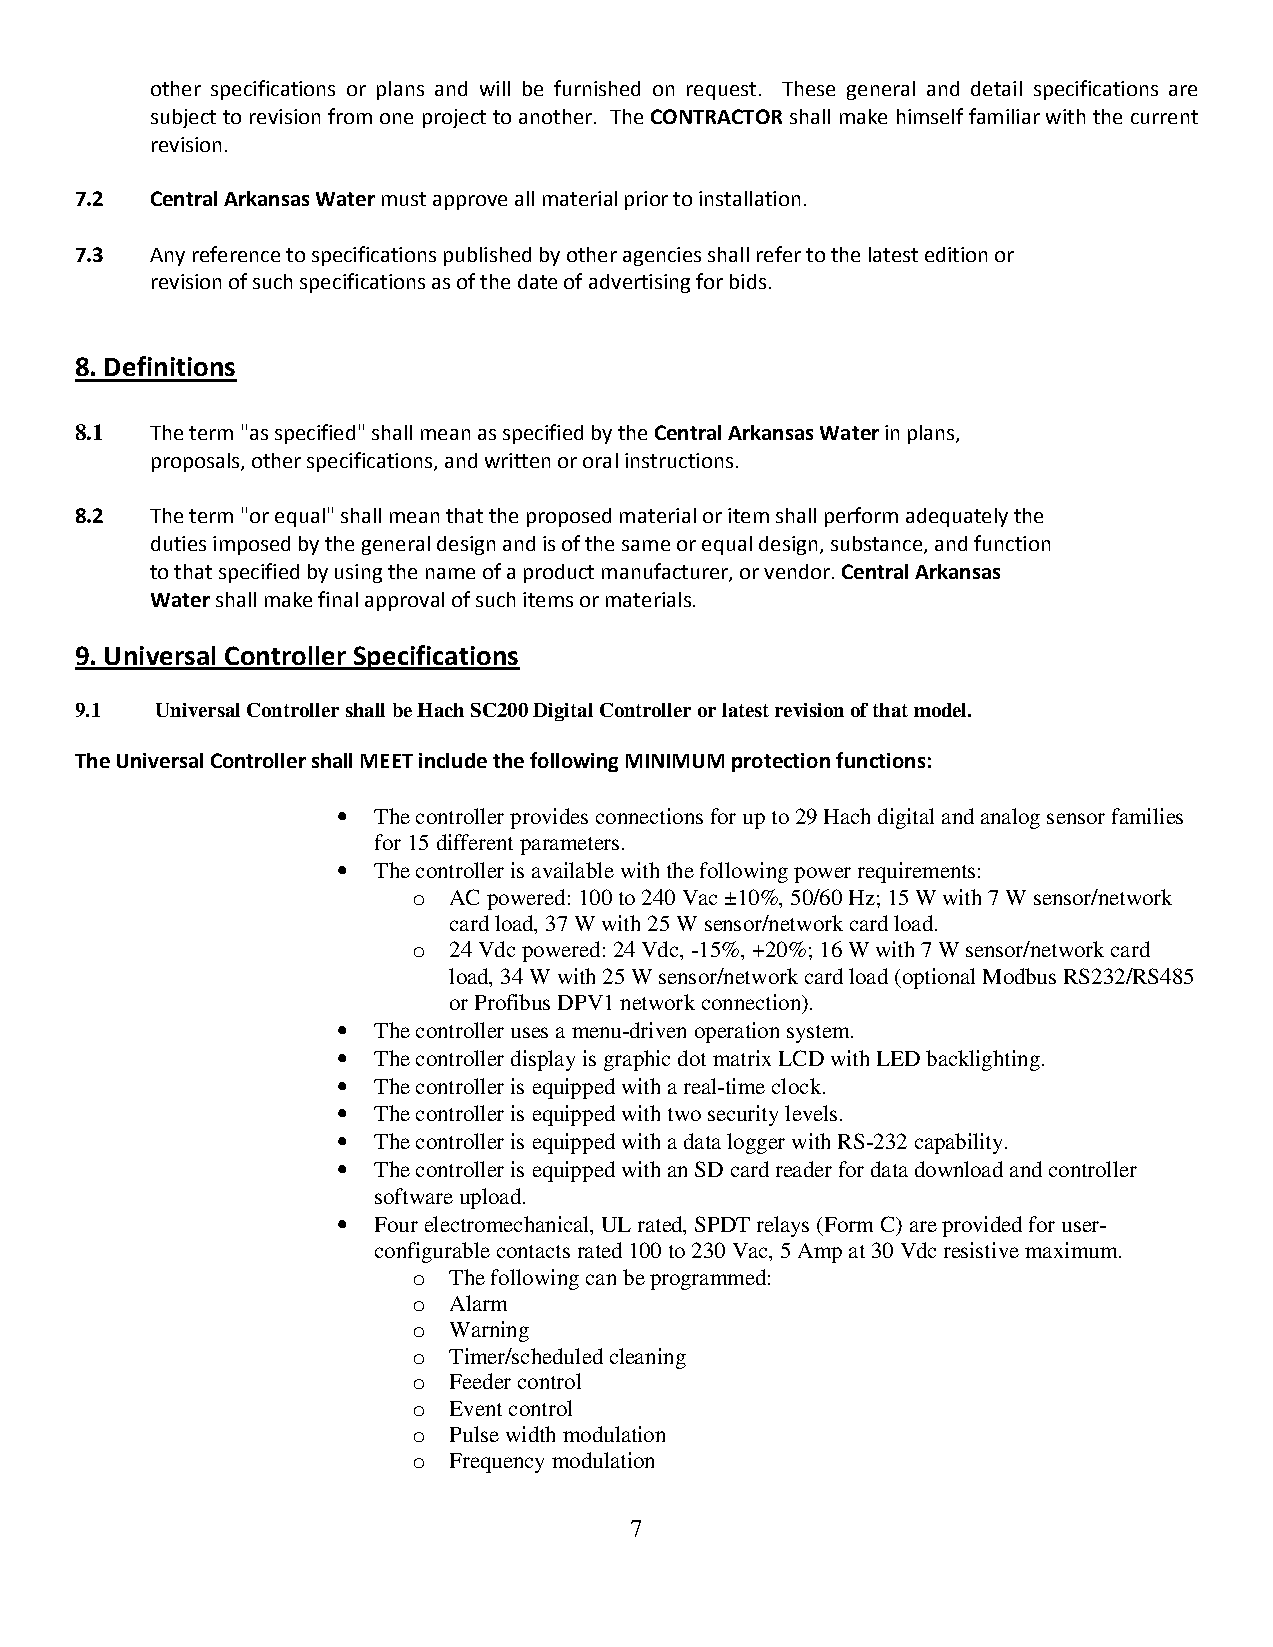 The height and width of the screenshot is (1647, 1273). I want to click on MINIMUM, so click(675, 761).
